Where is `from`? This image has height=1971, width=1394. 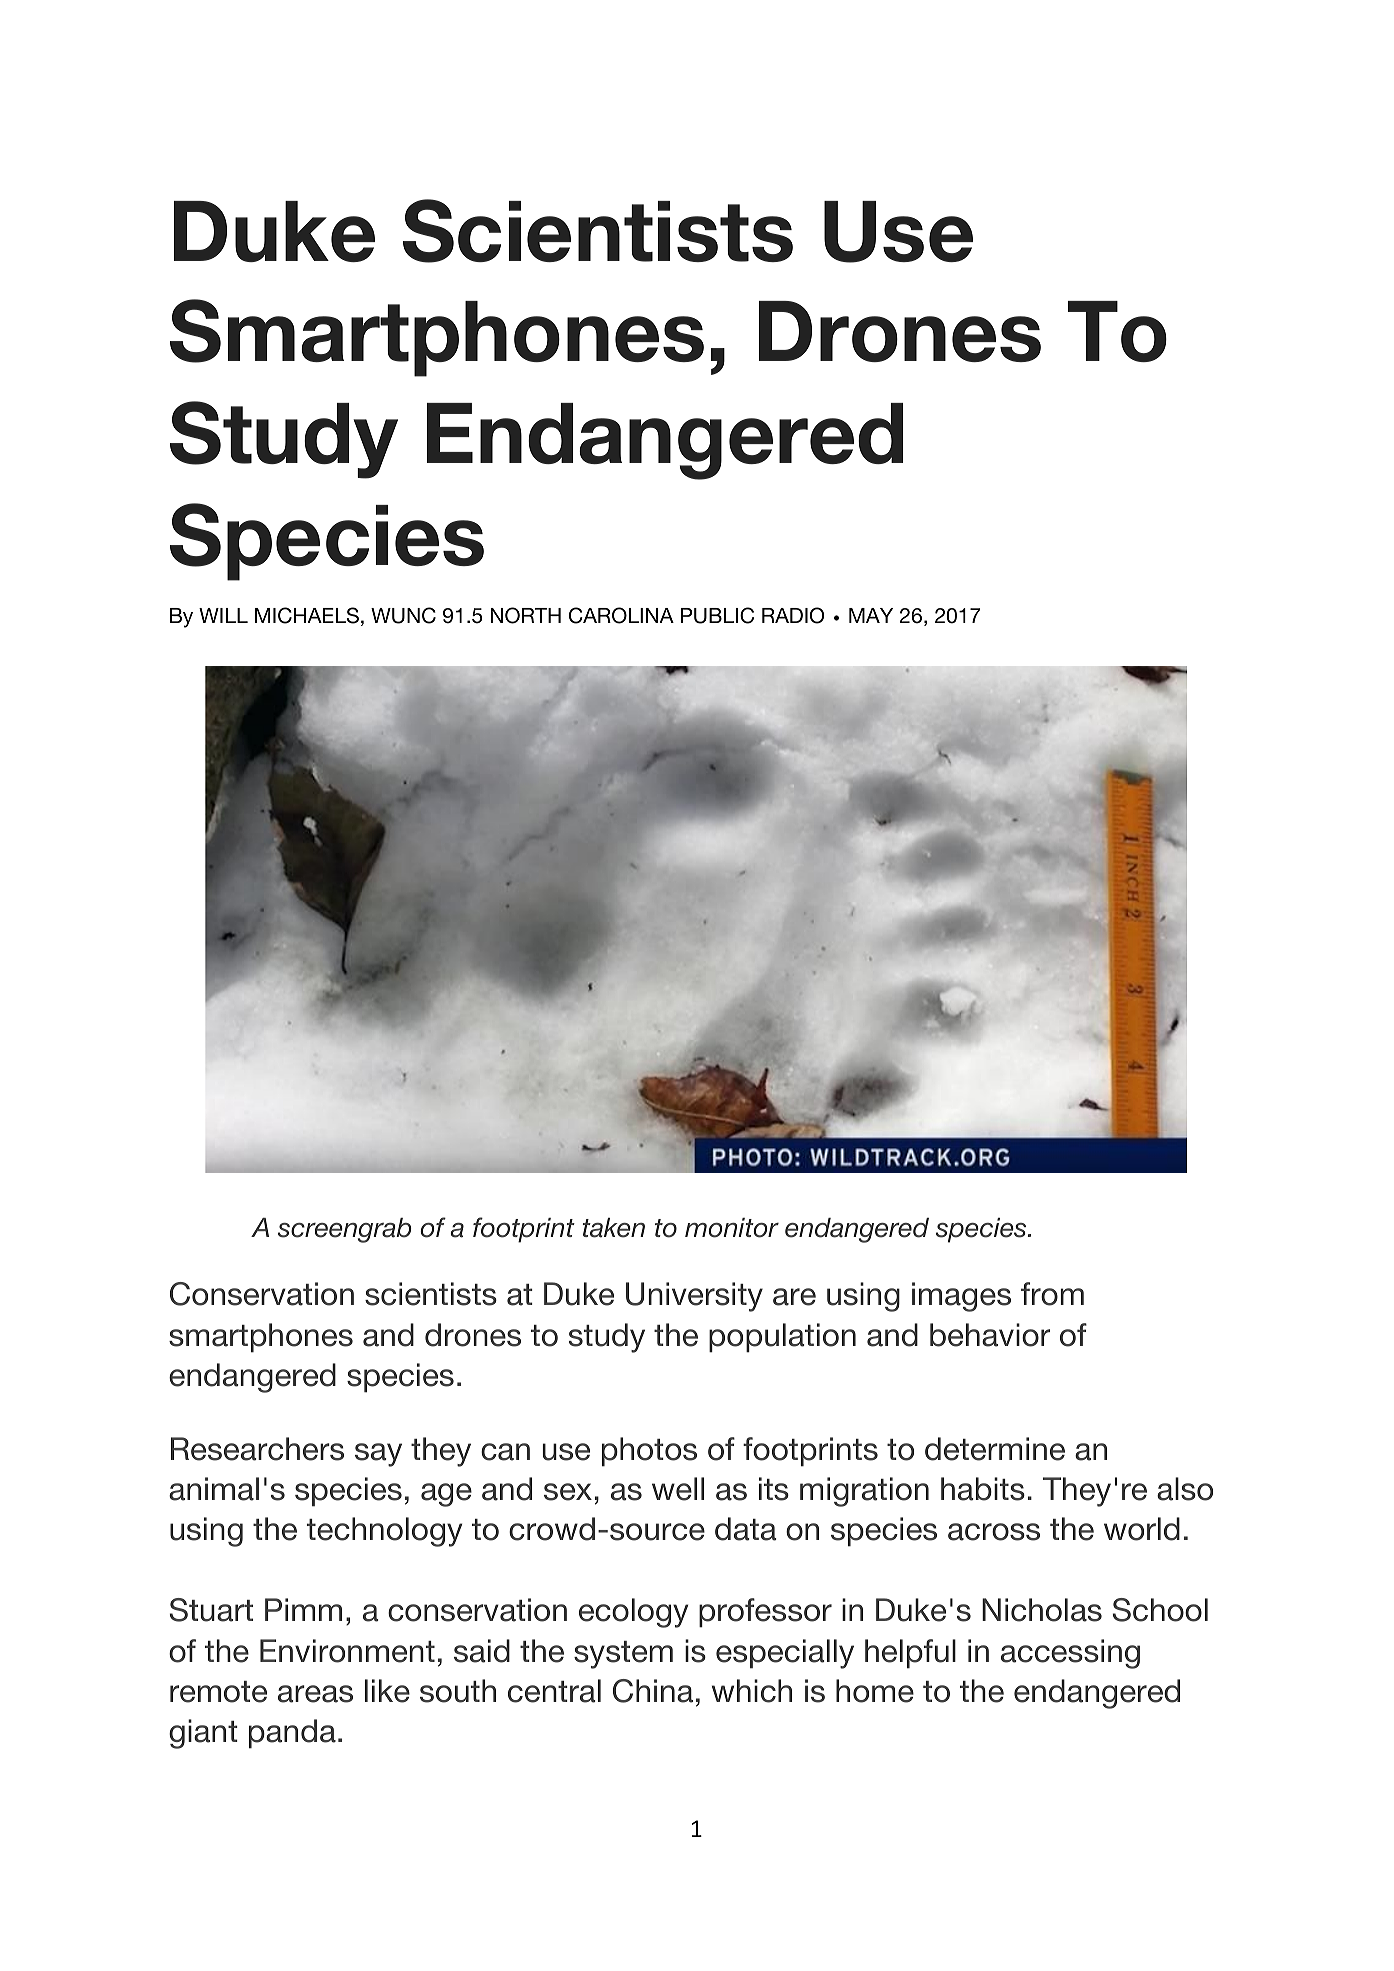 from is located at coordinates (1052, 1294).
